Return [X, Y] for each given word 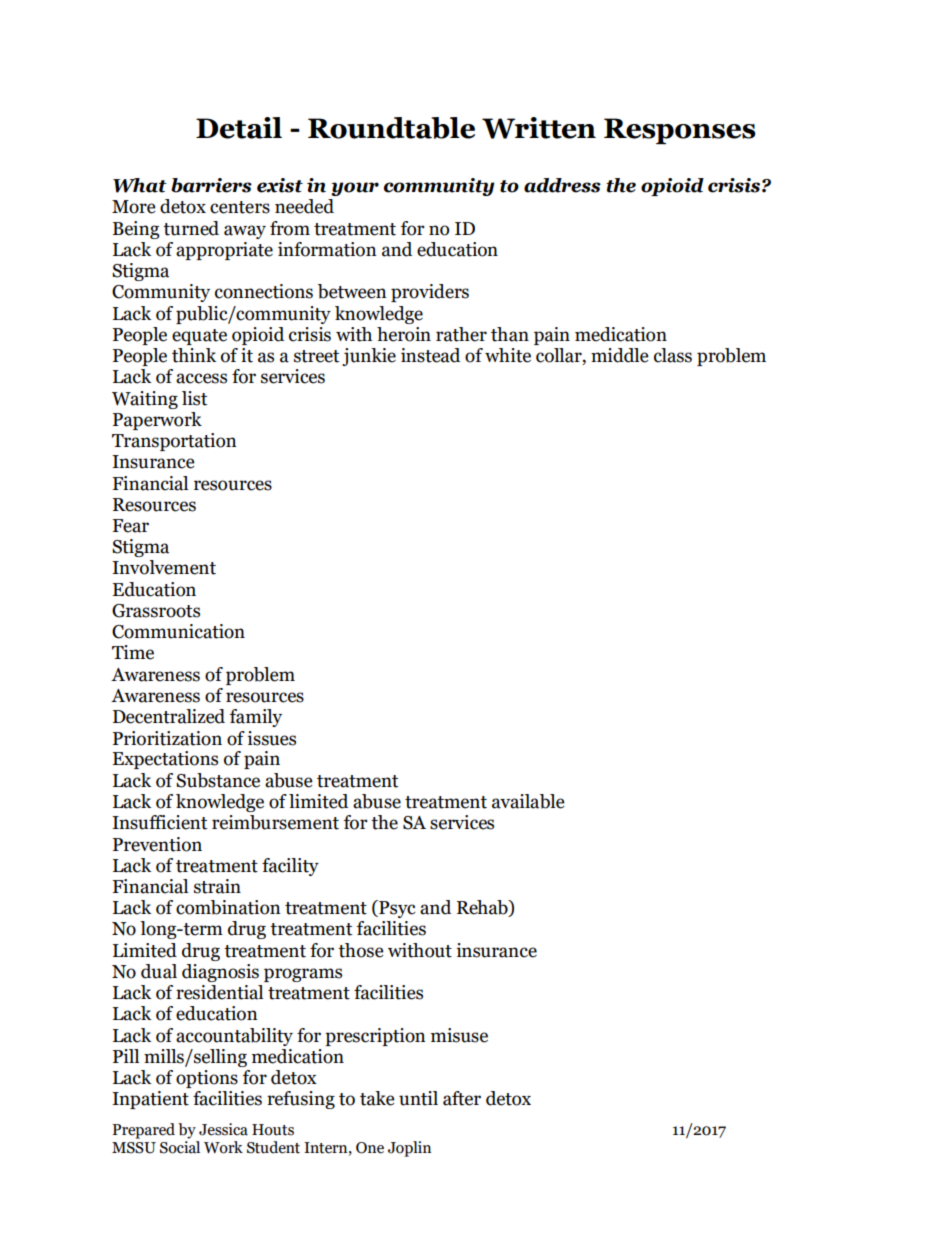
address [562, 185]
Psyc [396, 909]
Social [180, 1146]
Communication [178, 631]
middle [619, 355]
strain [217, 886]
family [256, 718]
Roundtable [391, 128]
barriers [211, 185]
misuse [459, 1035]
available [528, 801]
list [194, 398]
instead [430, 355]
